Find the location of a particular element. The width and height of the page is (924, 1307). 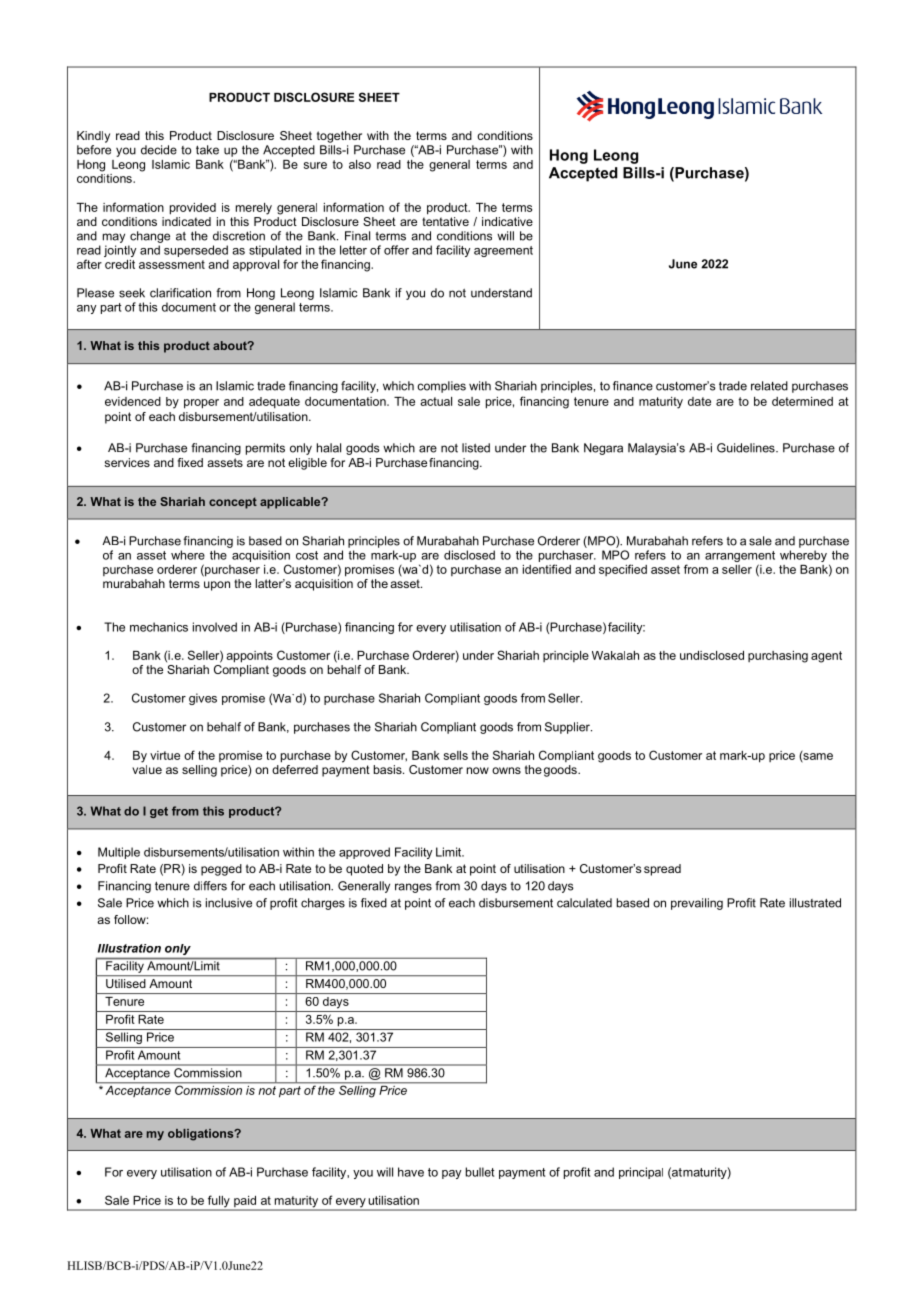

sells is located at coordinates (456, 755).
